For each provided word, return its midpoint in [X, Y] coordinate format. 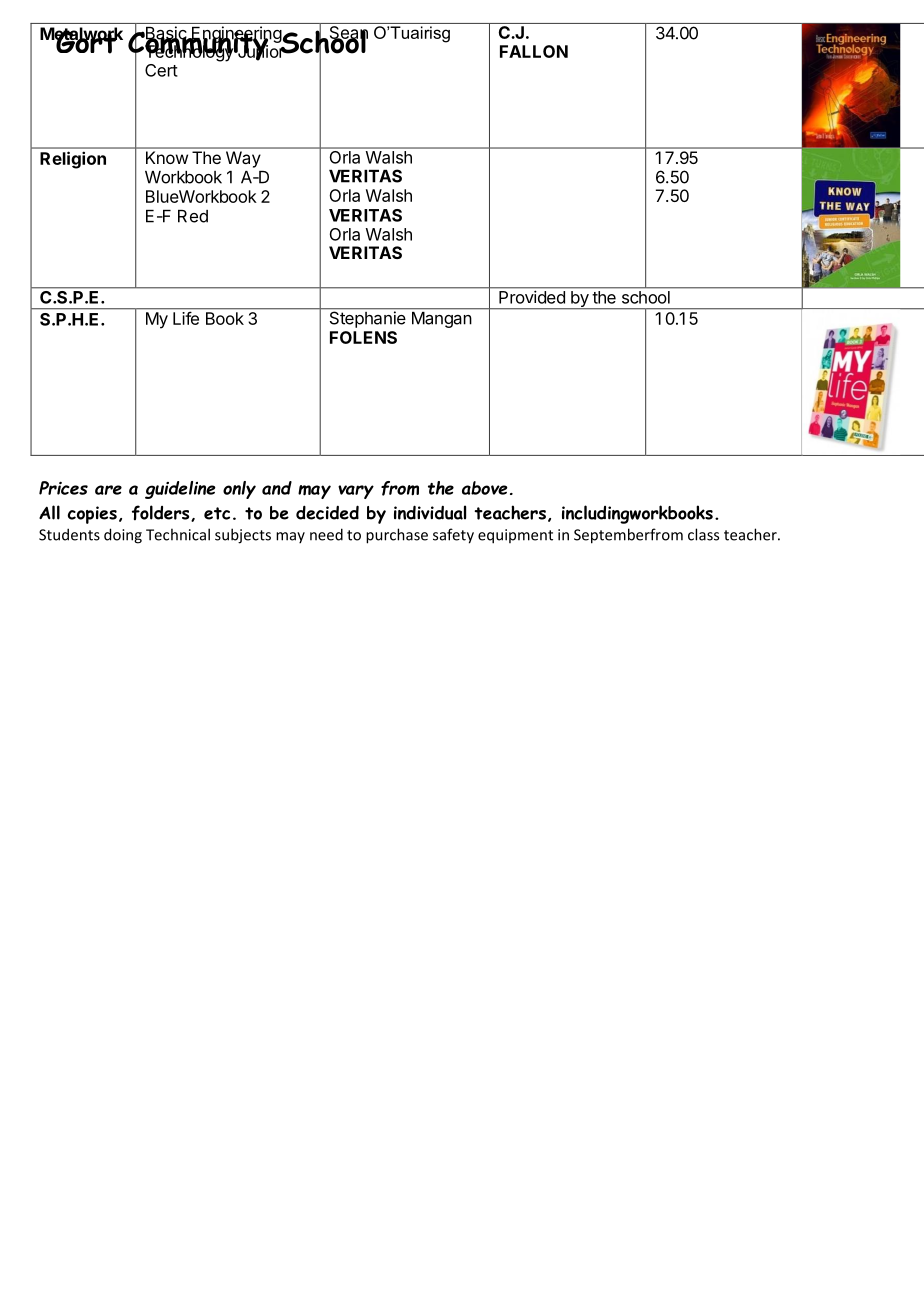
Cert [161, 70]
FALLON [534, 51]
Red [193, 216]
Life [186, 318]
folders [162, 513]
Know [167, 157]
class [703, 534]
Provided [532, 297]
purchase [397, 536]
